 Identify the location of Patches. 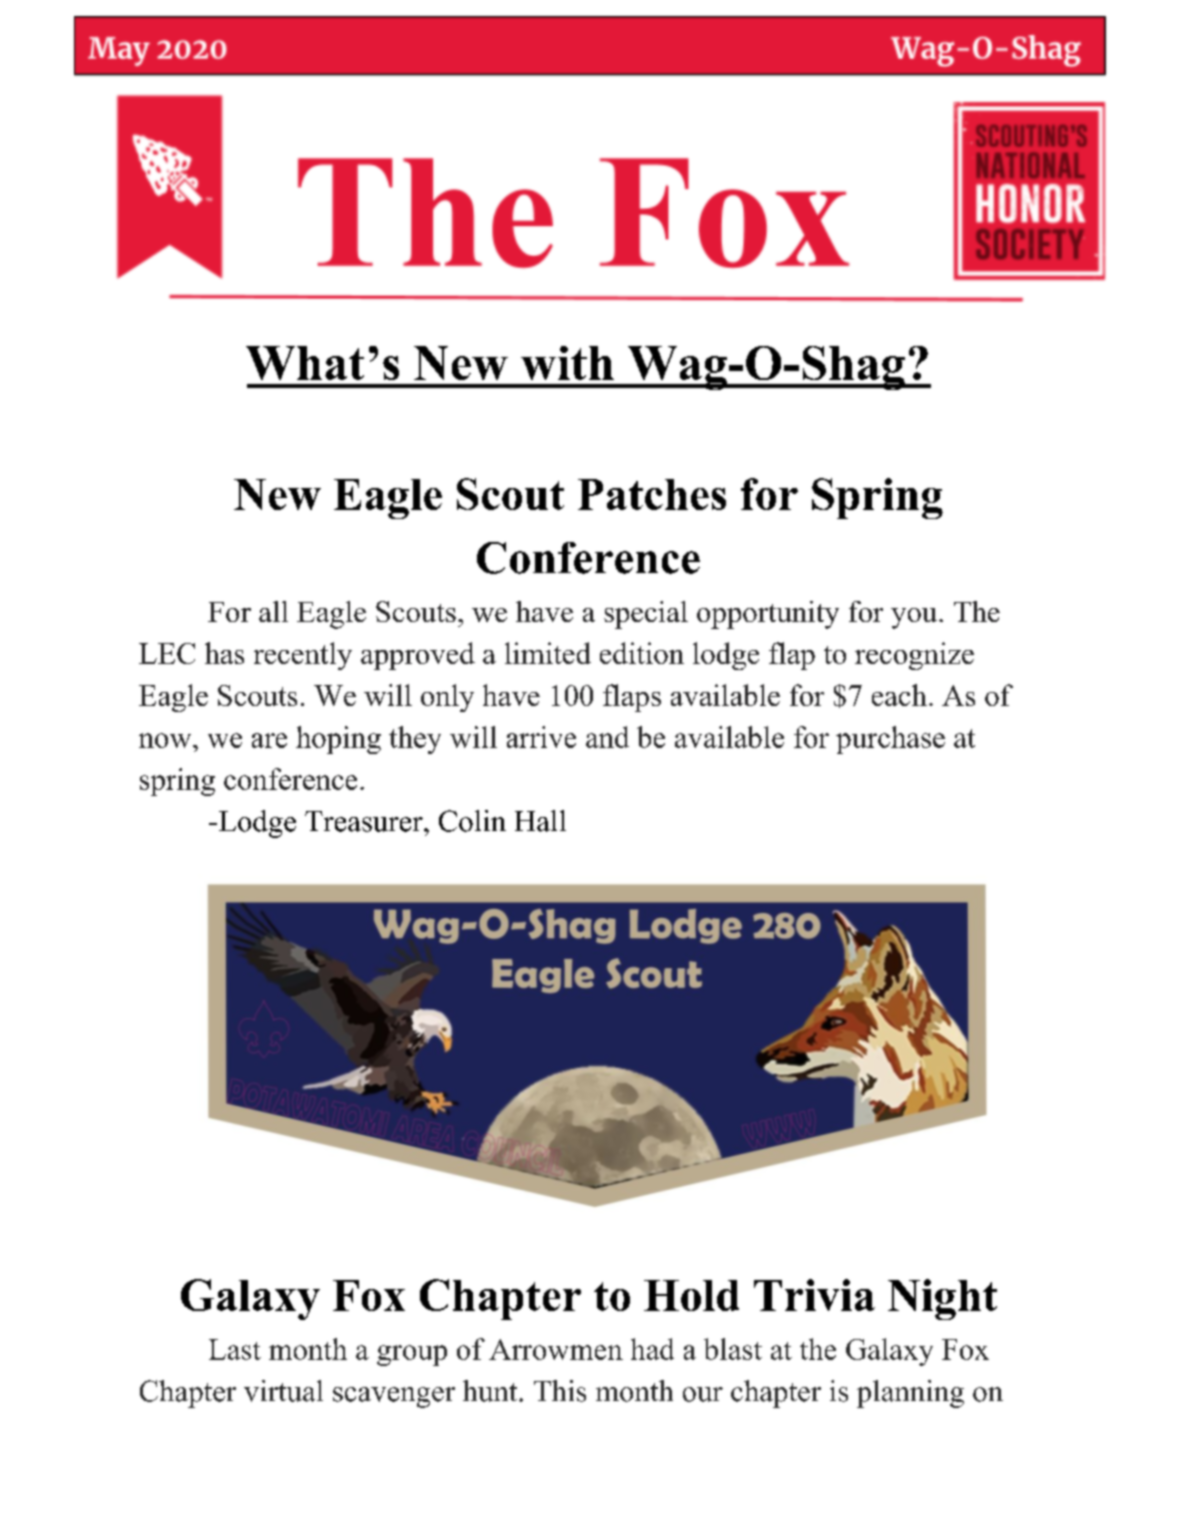
(652, 494).
